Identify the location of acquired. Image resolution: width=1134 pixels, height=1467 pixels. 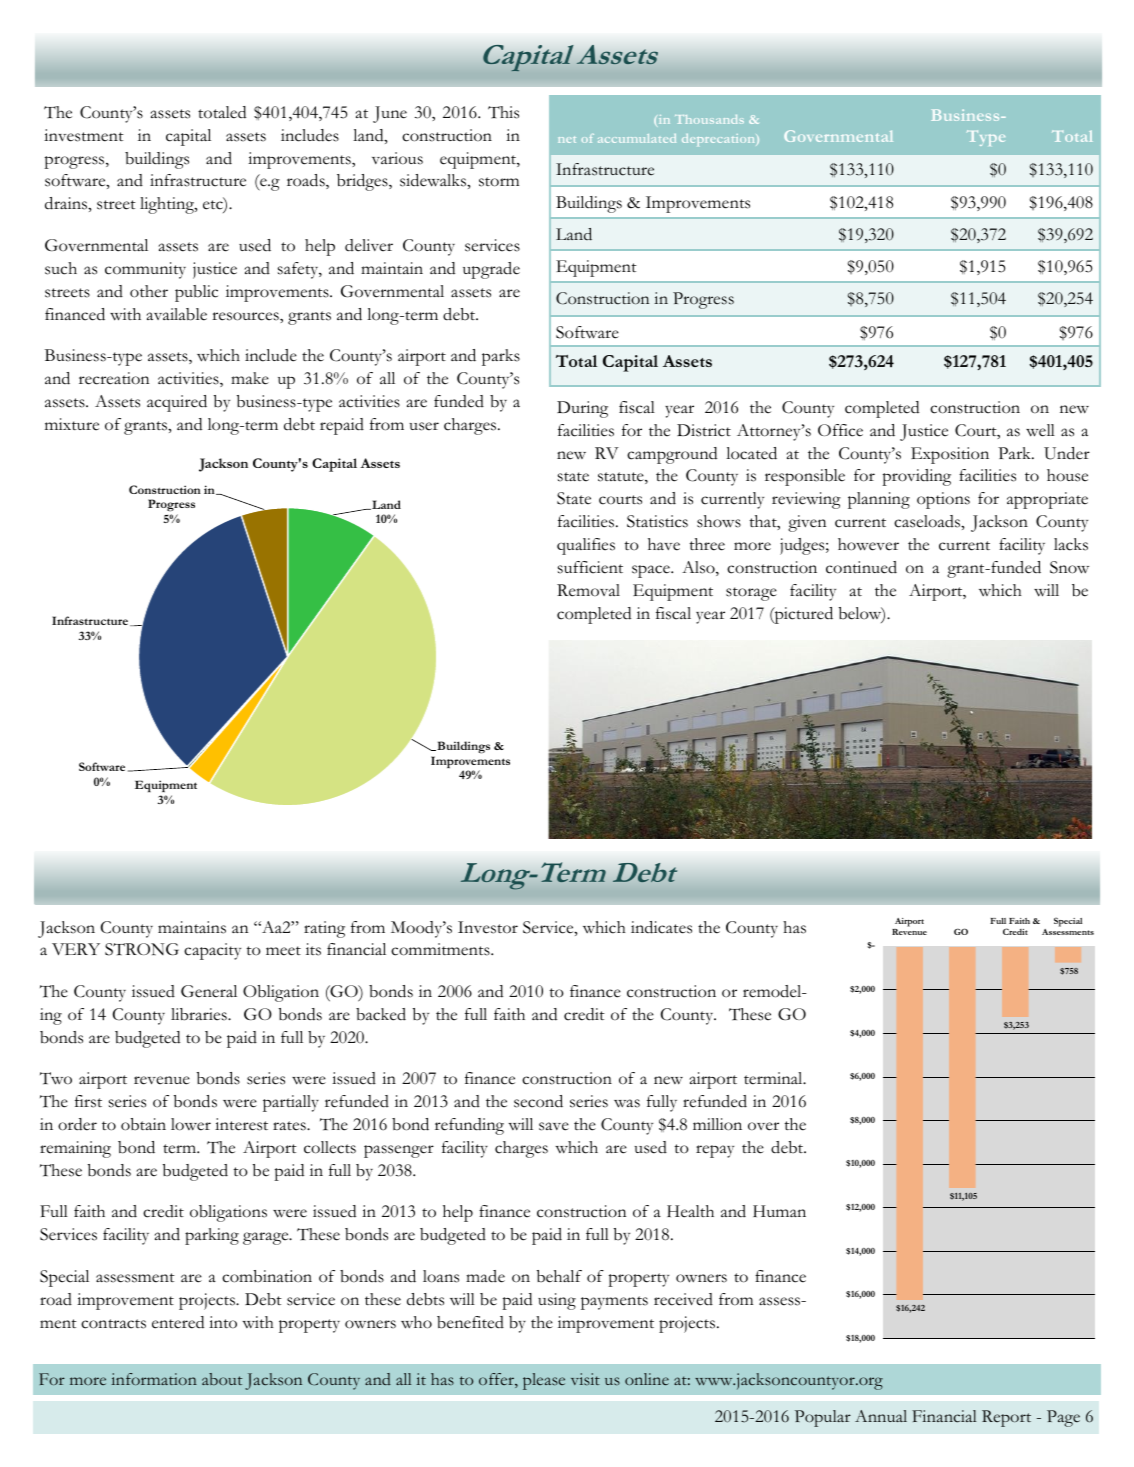
(177, 403).
